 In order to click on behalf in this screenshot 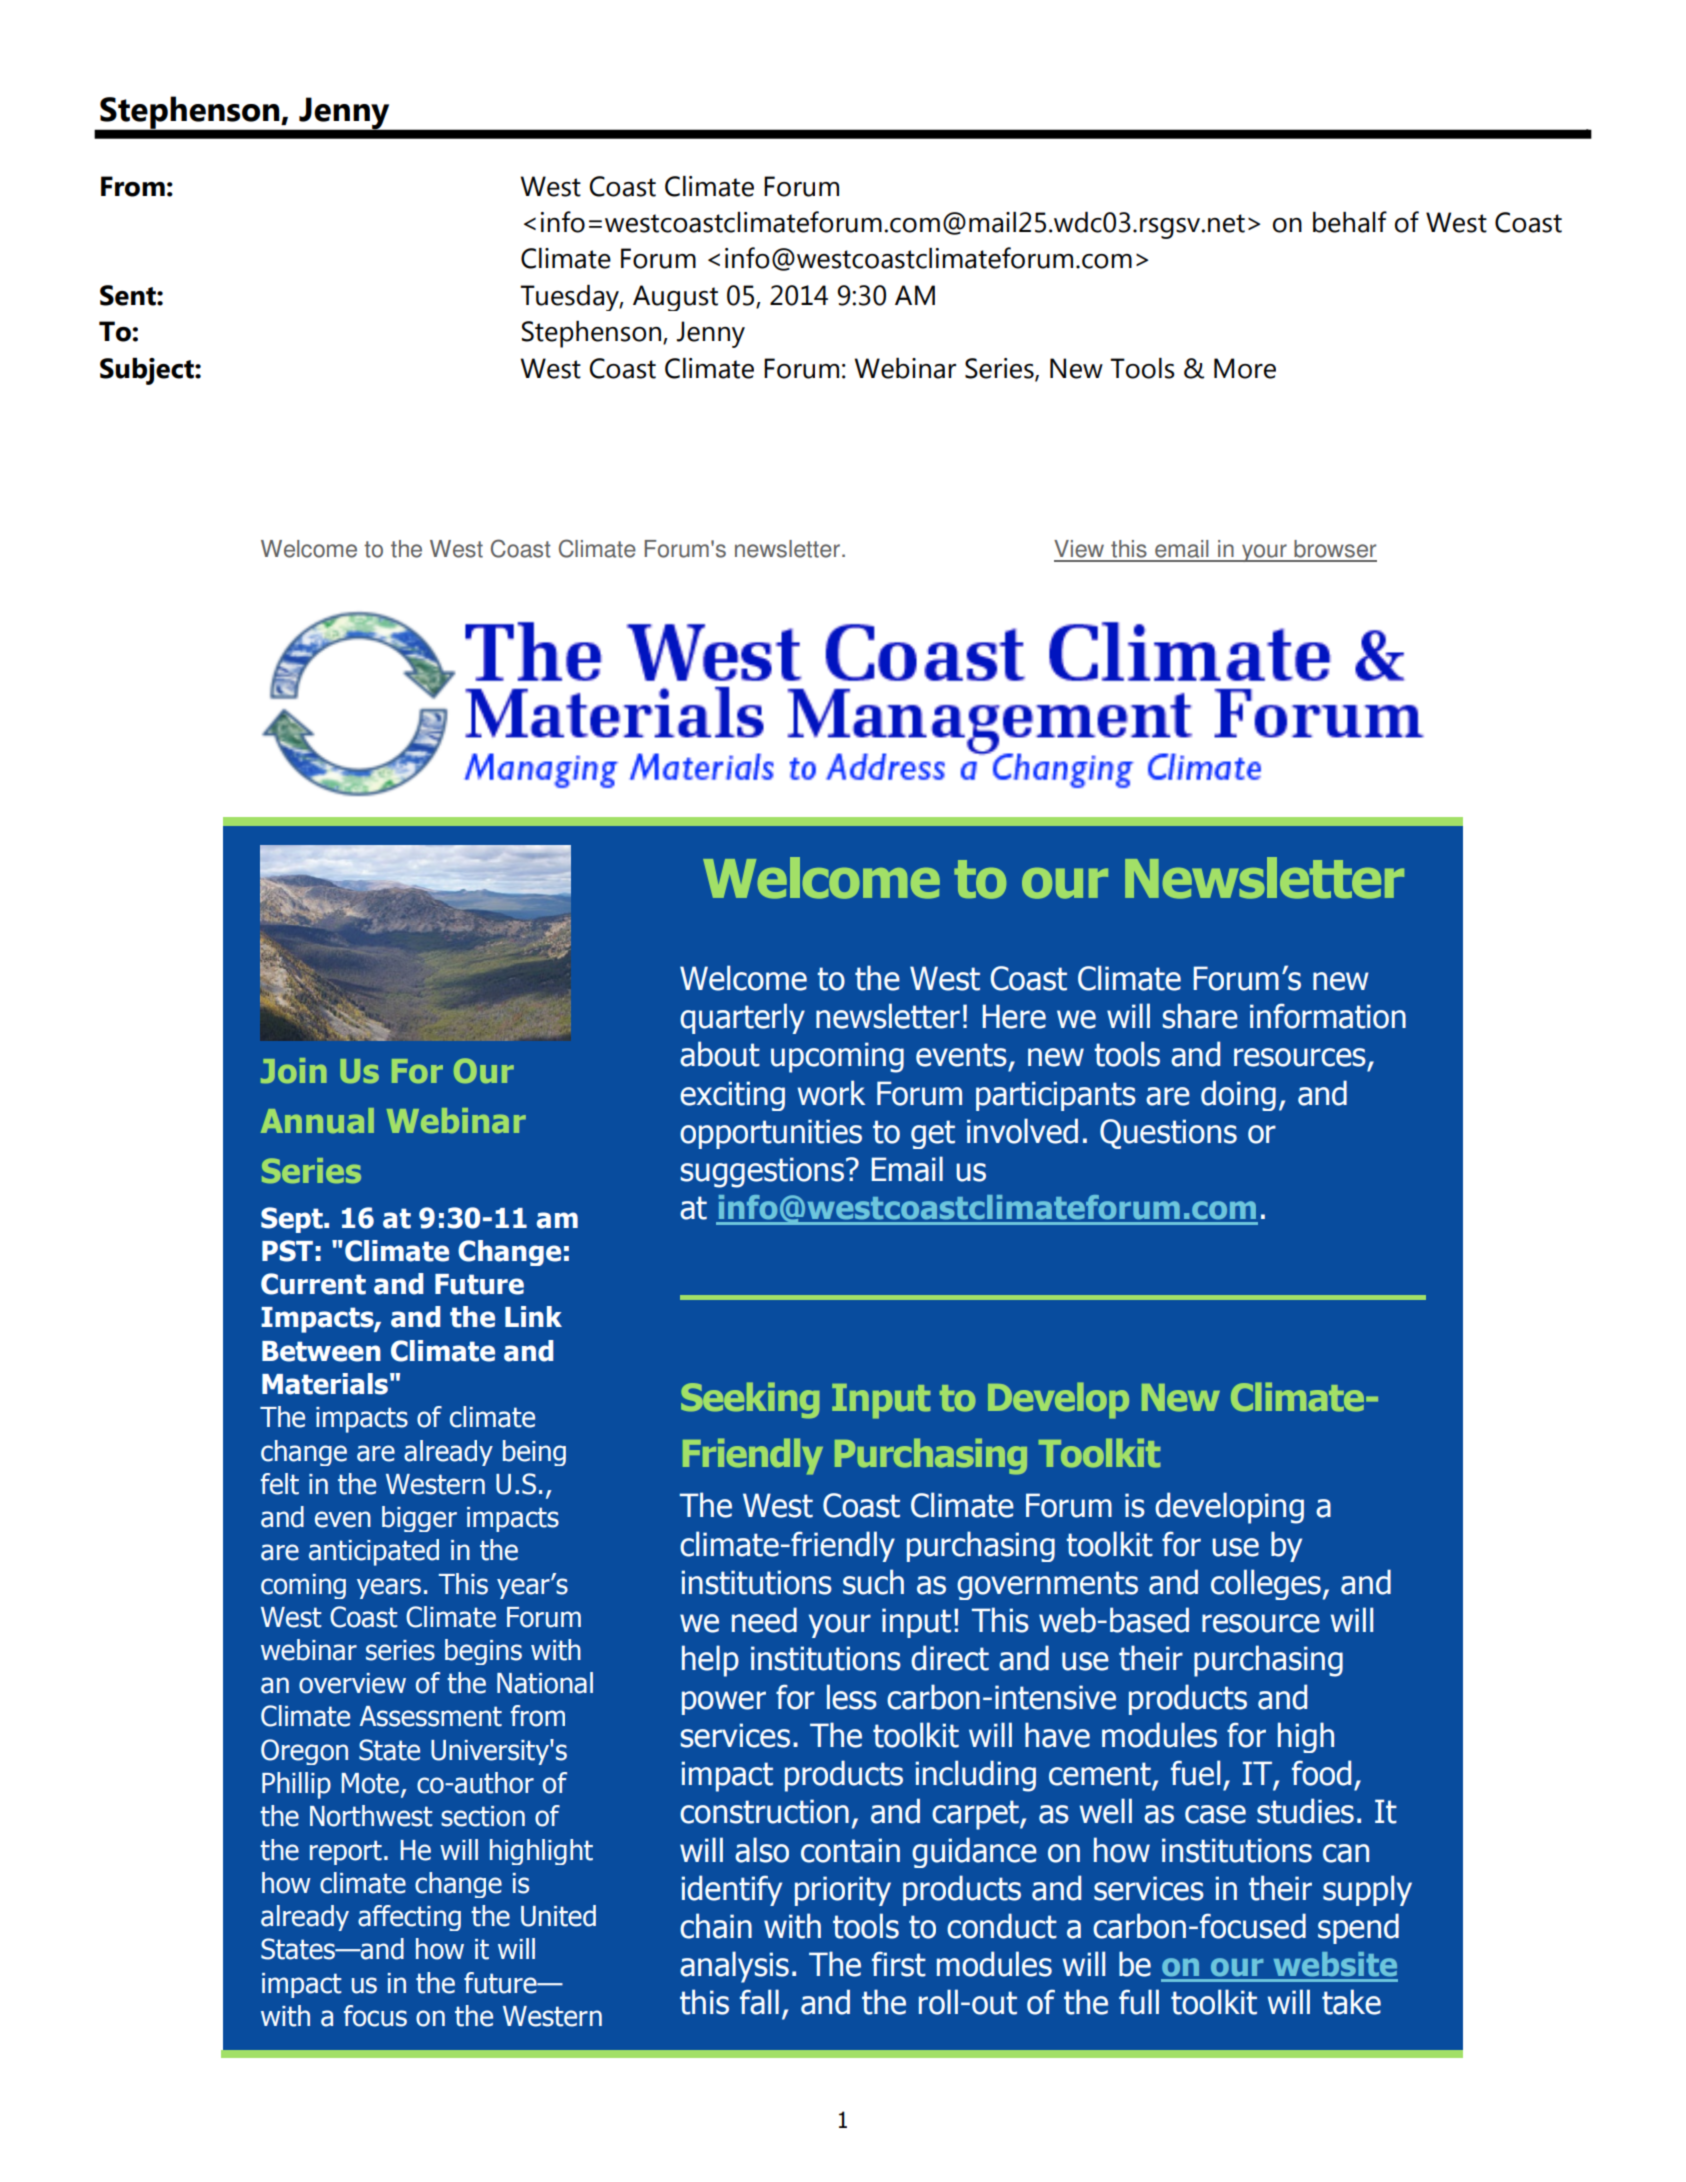, I will do `click(1350, 222)`.
